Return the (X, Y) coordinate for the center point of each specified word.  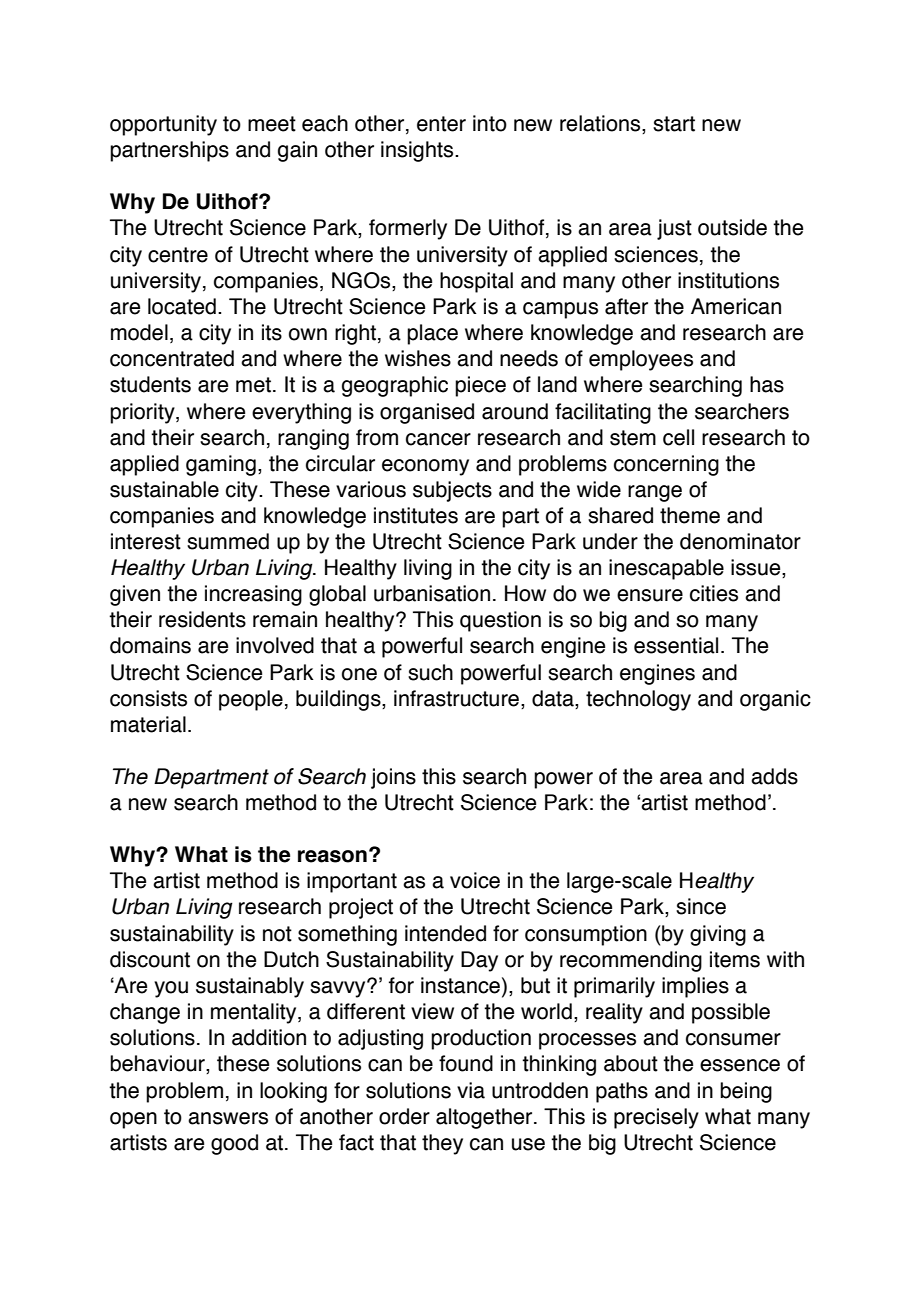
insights (418, 151)
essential (676, 645)
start (674, 124)
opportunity (163, 125)
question (500, 621)
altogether (485, 1118)
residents (202, 619)
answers (228, 1118)
